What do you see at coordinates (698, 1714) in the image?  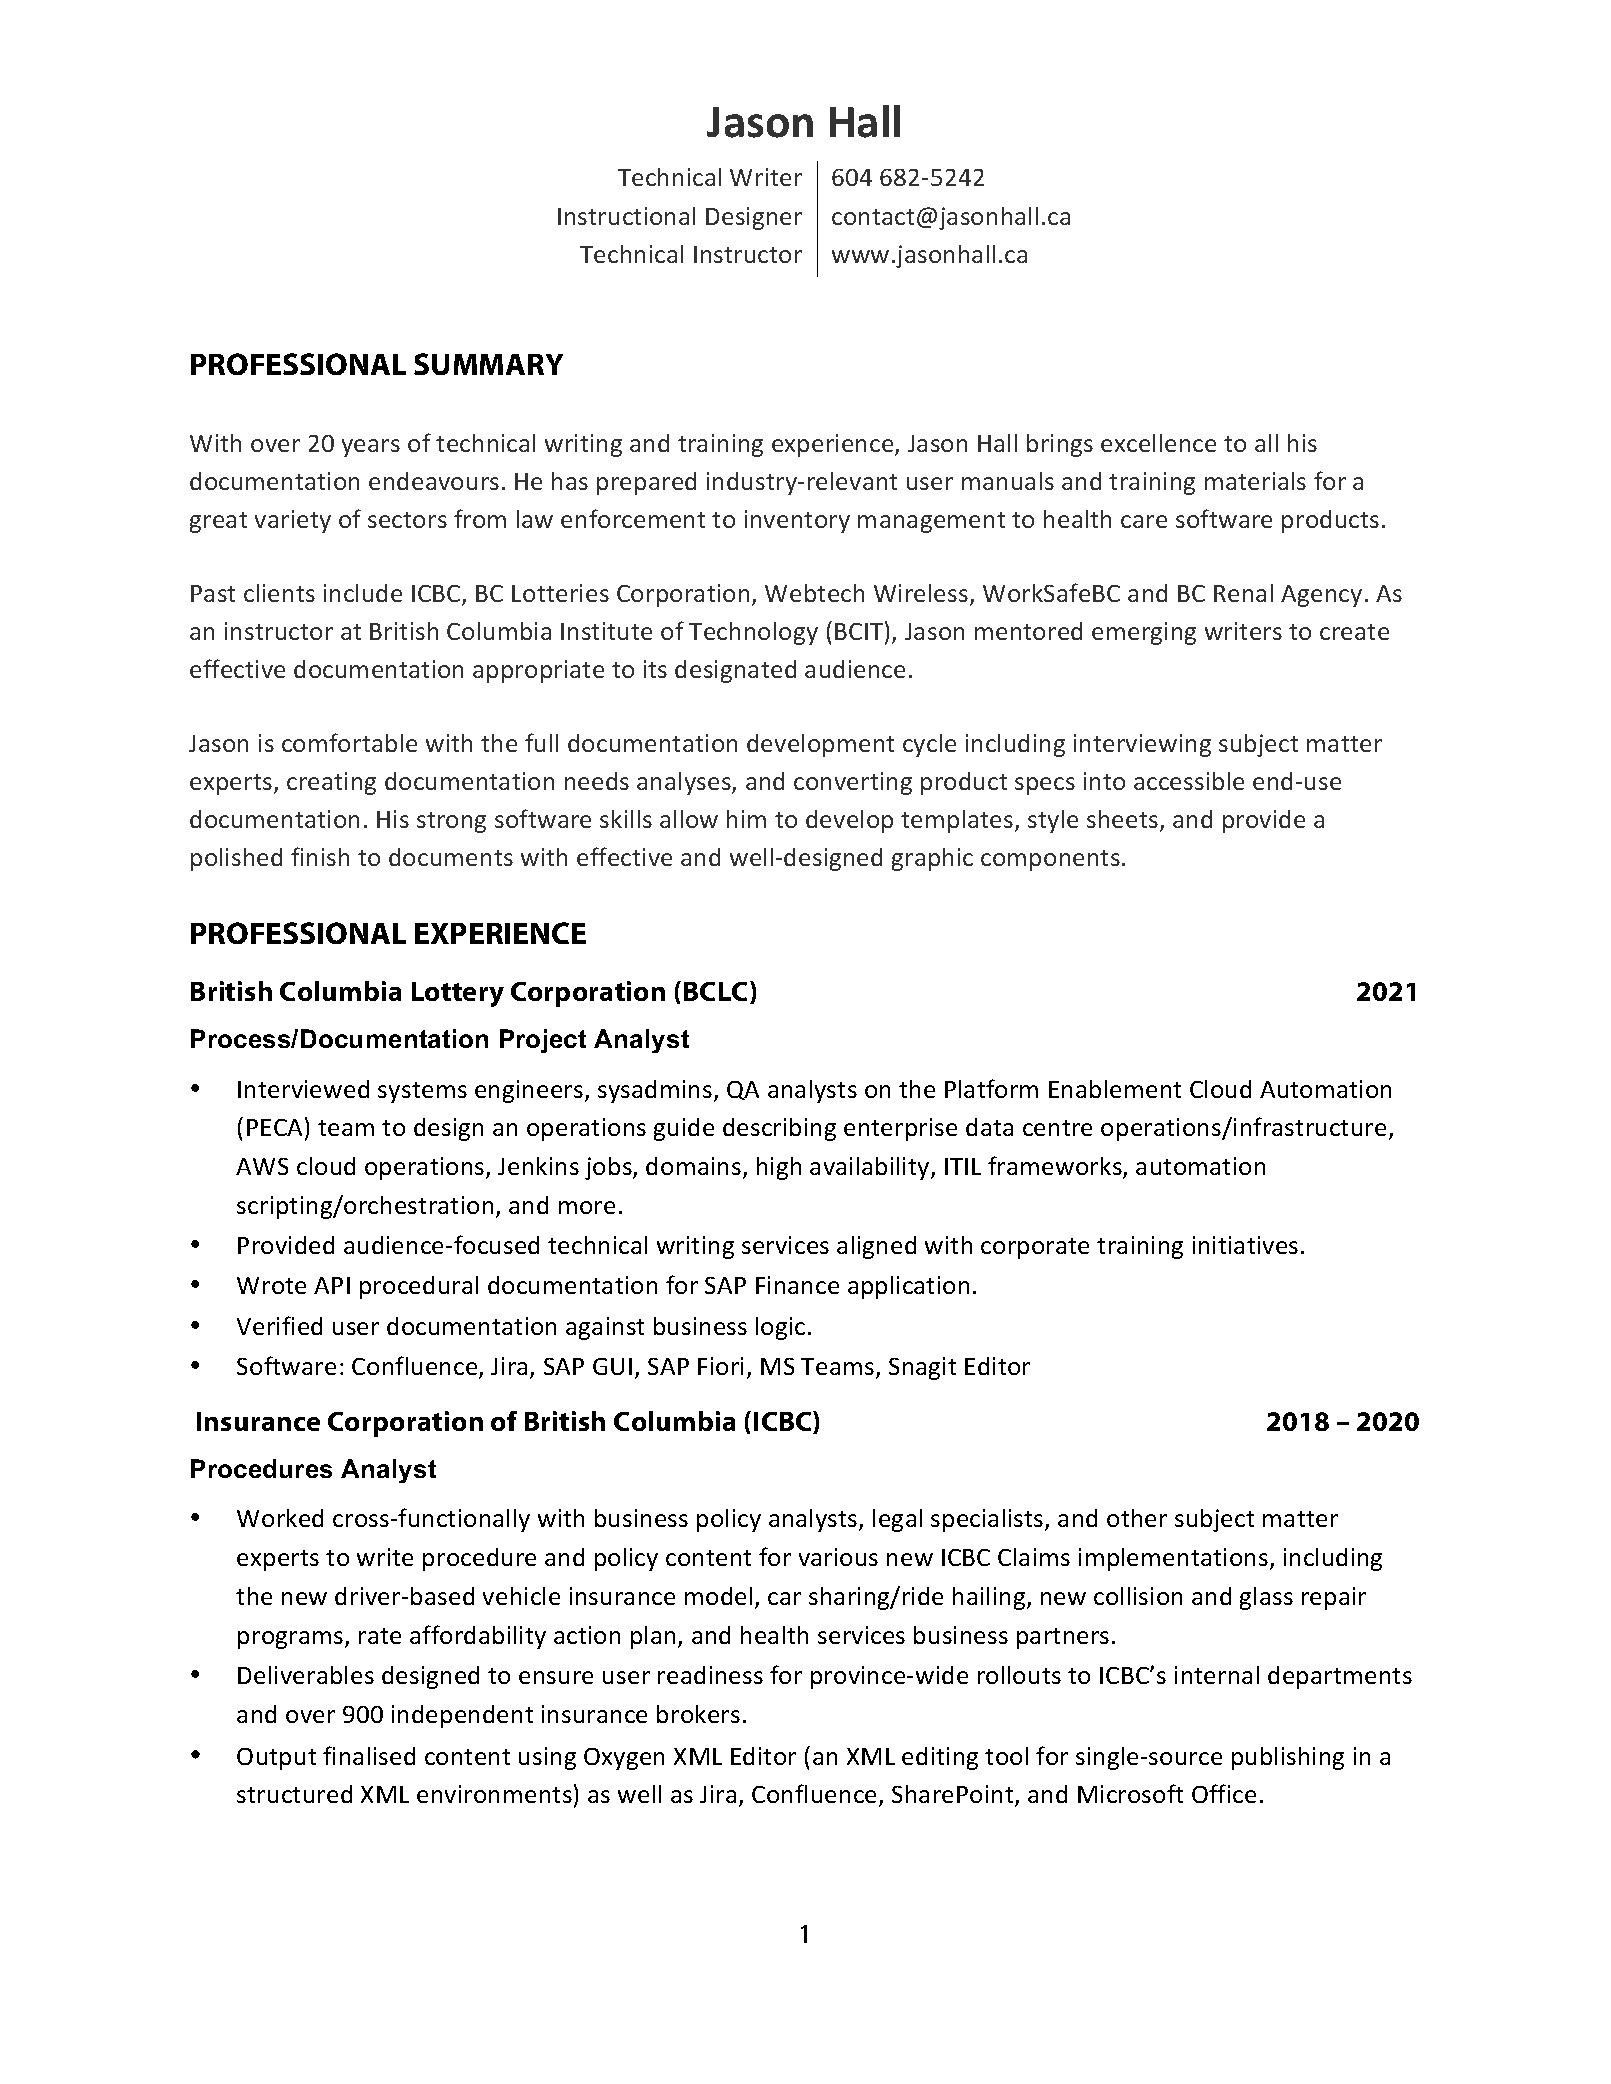 I see `brokers` at bounding box center [698, 1714].
